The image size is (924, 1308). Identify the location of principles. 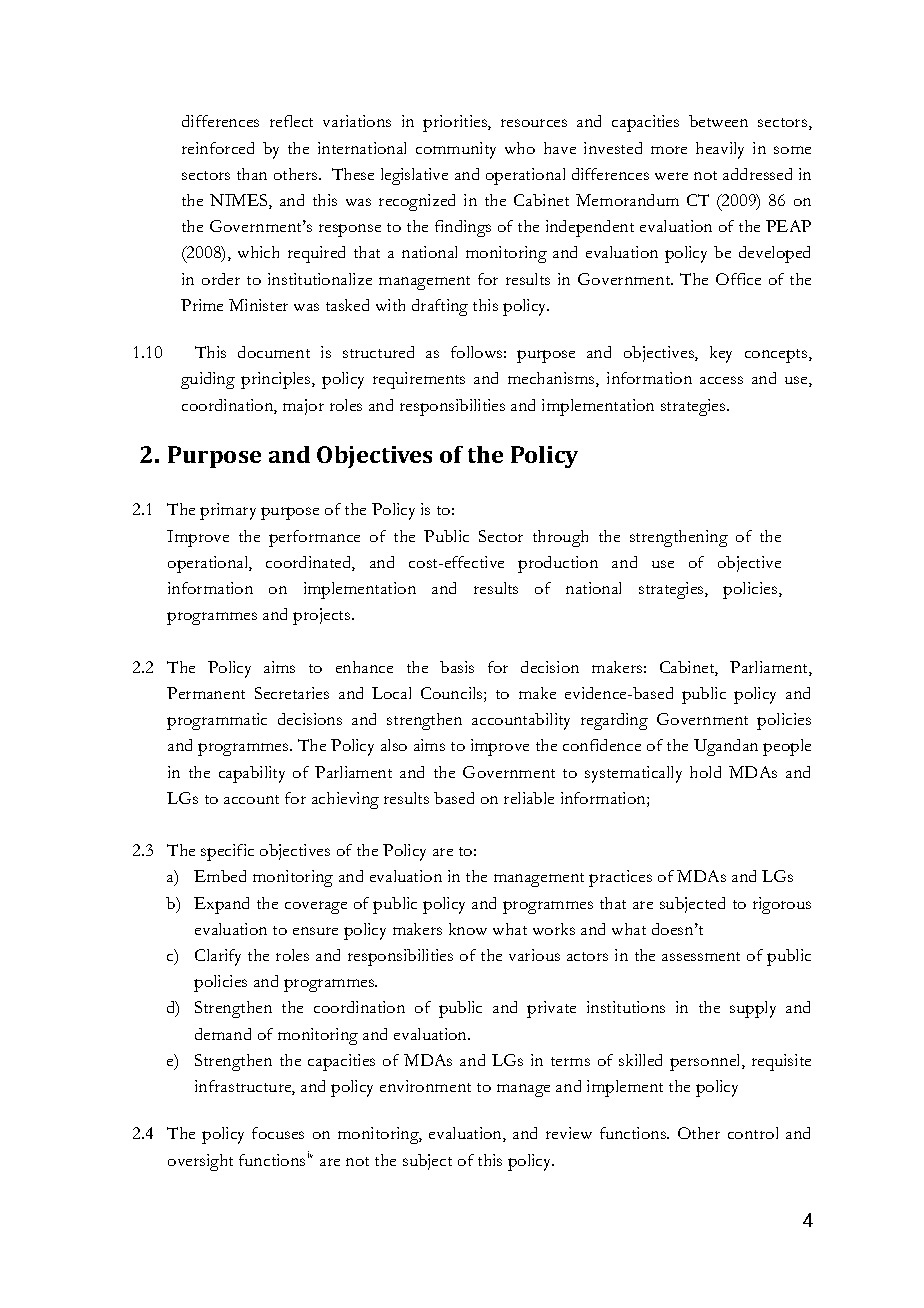
(277, 380).
